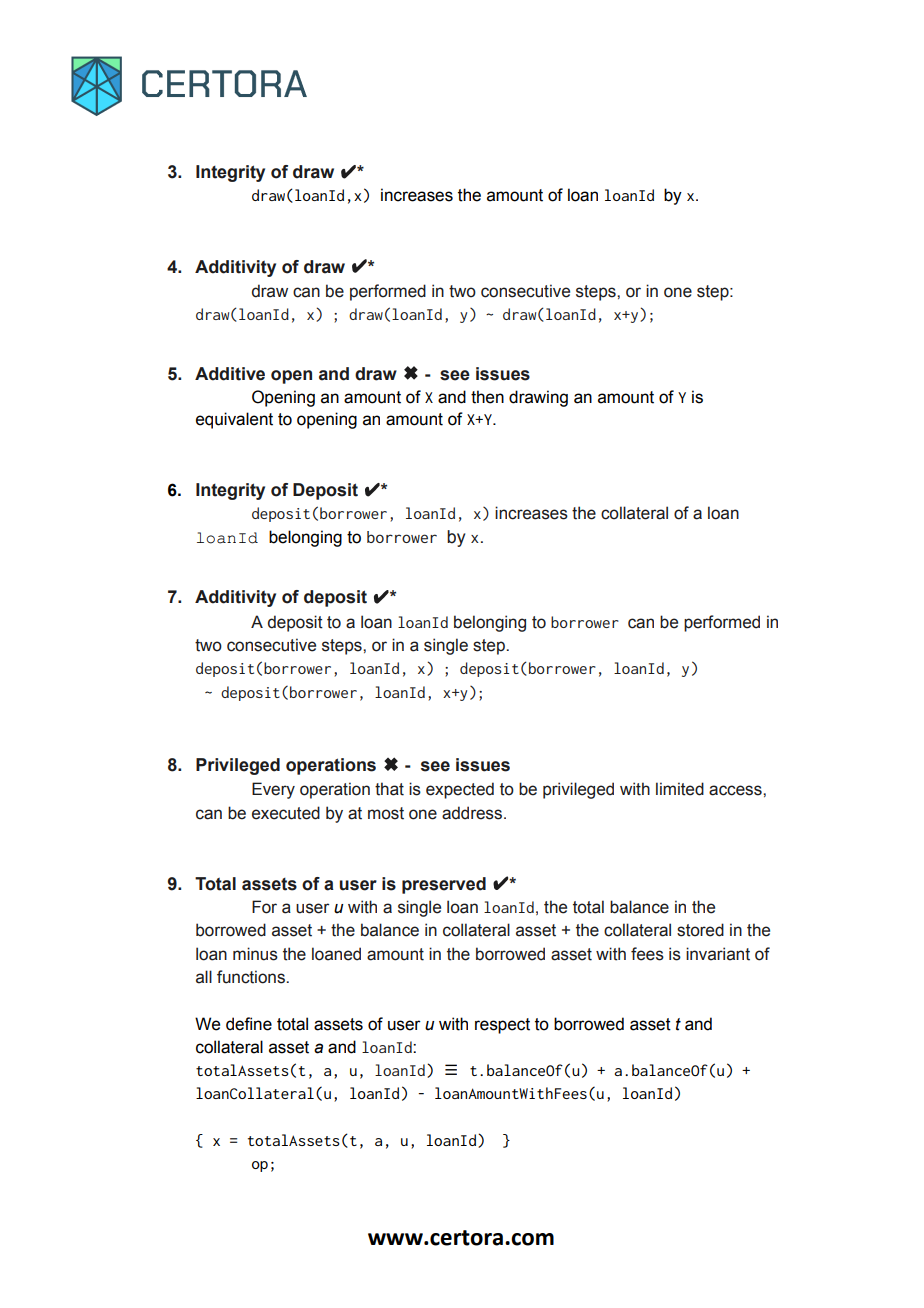 The width and height of the screenshot is (924, 1308). What do you see at coordinates (680, 789) in the screenshot?
I see `limited` at bounding box center [680, 789].
